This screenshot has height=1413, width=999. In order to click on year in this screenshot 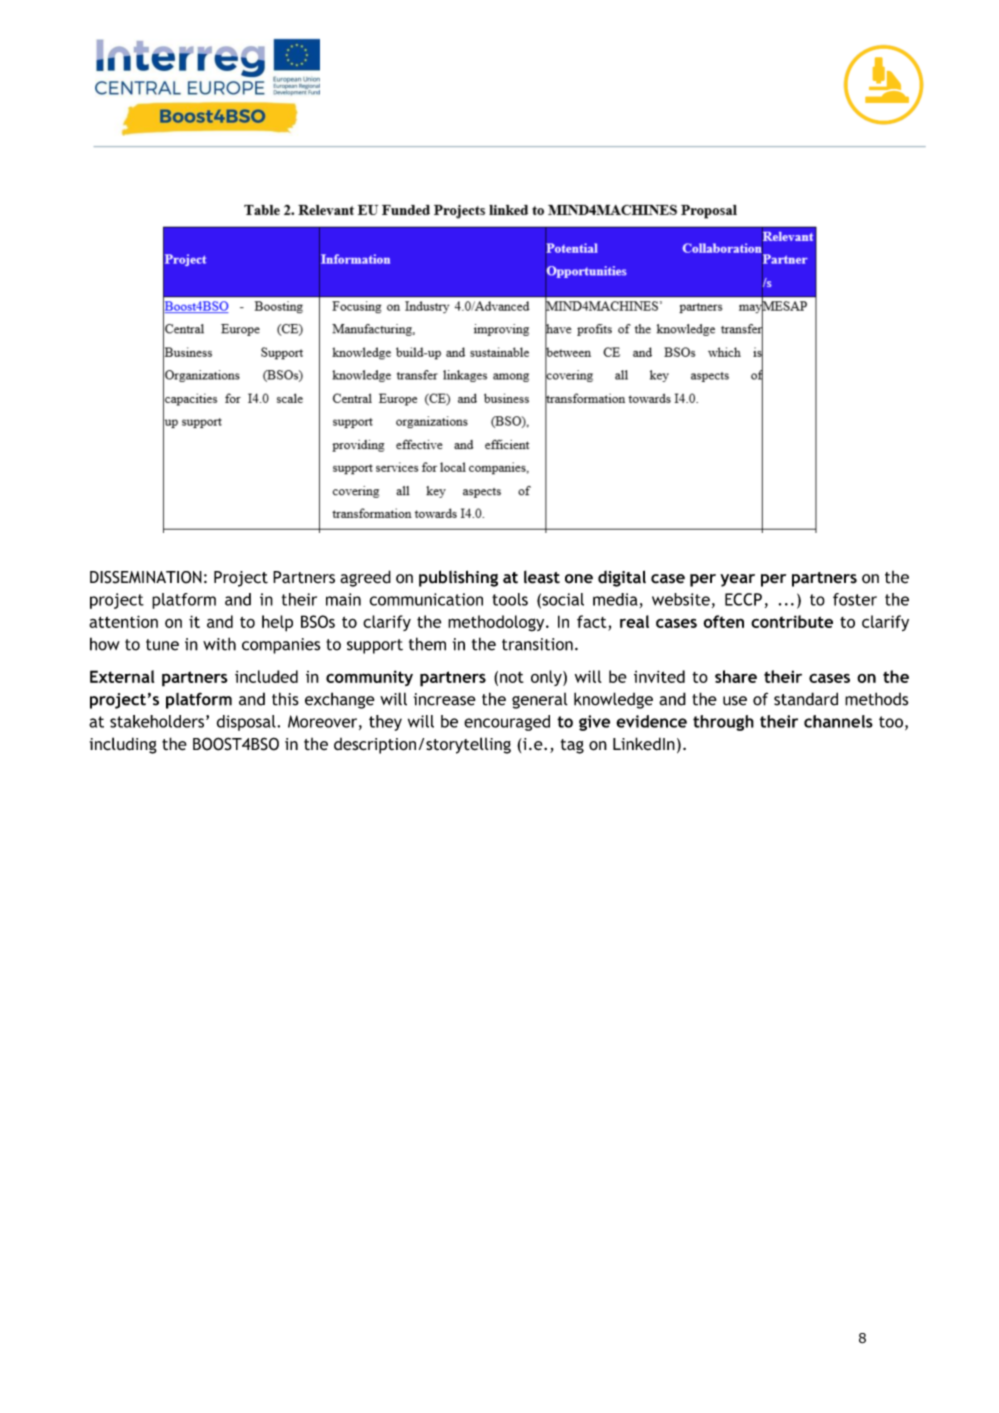, I will do `click(737, 580)`.
